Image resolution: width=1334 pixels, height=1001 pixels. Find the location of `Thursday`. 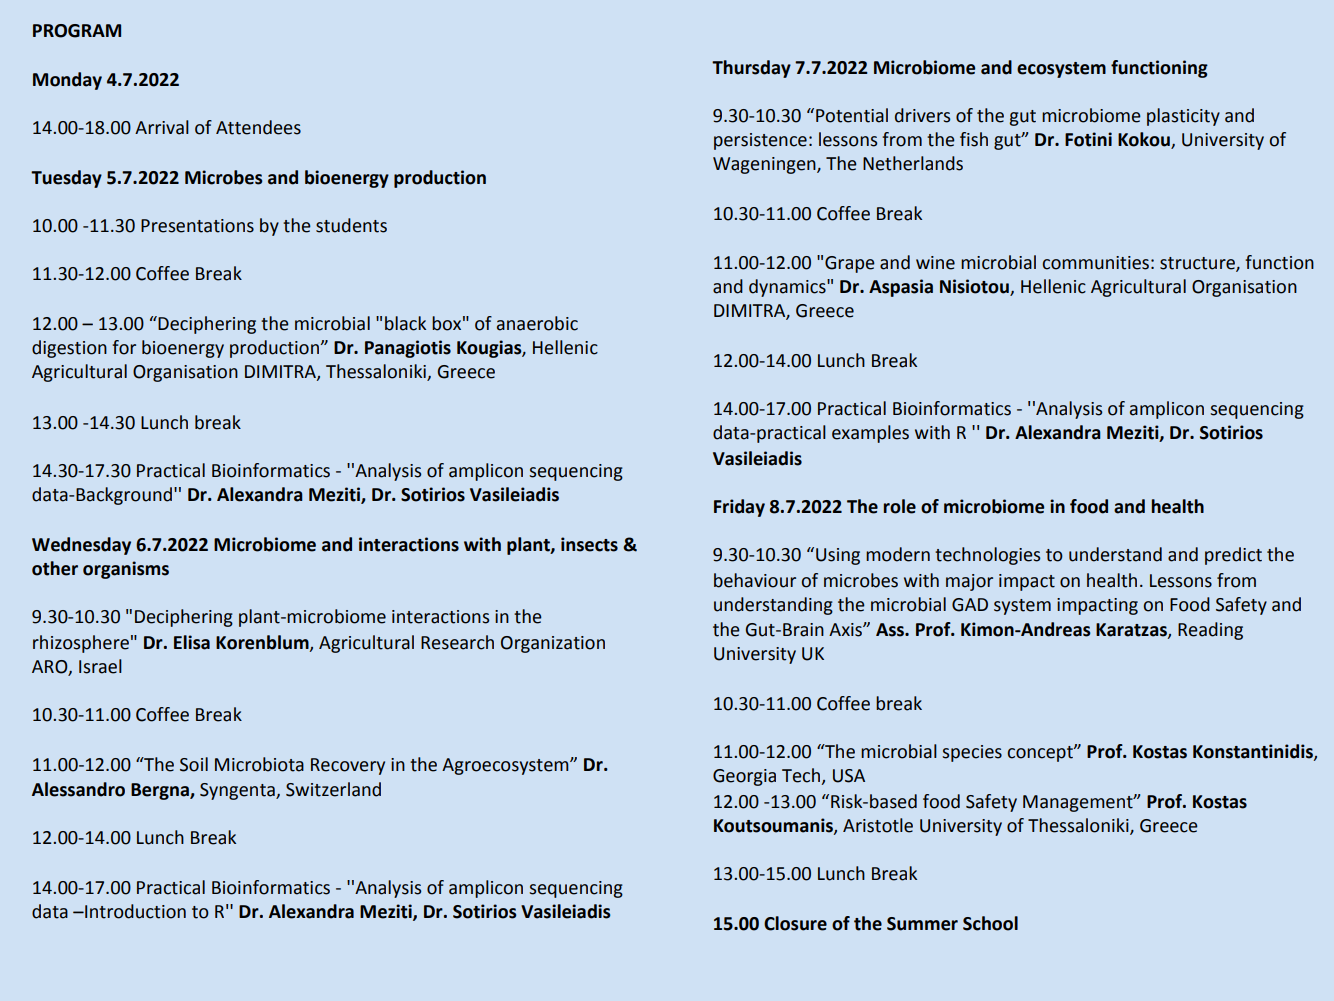

Thursday is located at coordinates (751, 69).
